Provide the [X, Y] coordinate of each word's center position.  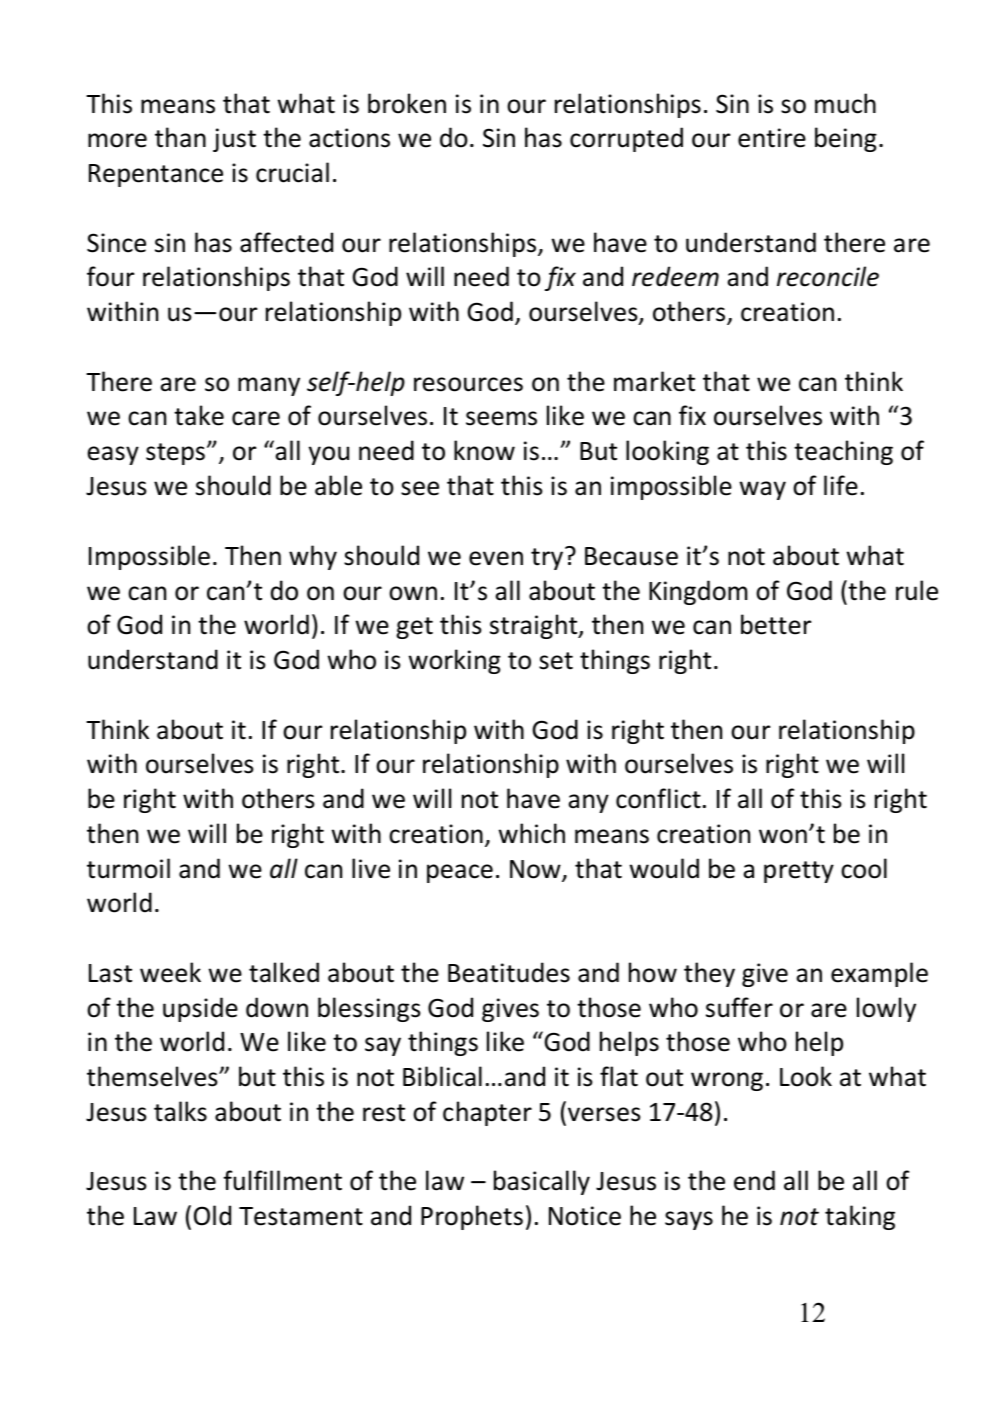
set [556, 661]
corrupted [626, 139]
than [180, 137]
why [313, 557]
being [846, 139]
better [776, 624]
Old [212, 1215]
